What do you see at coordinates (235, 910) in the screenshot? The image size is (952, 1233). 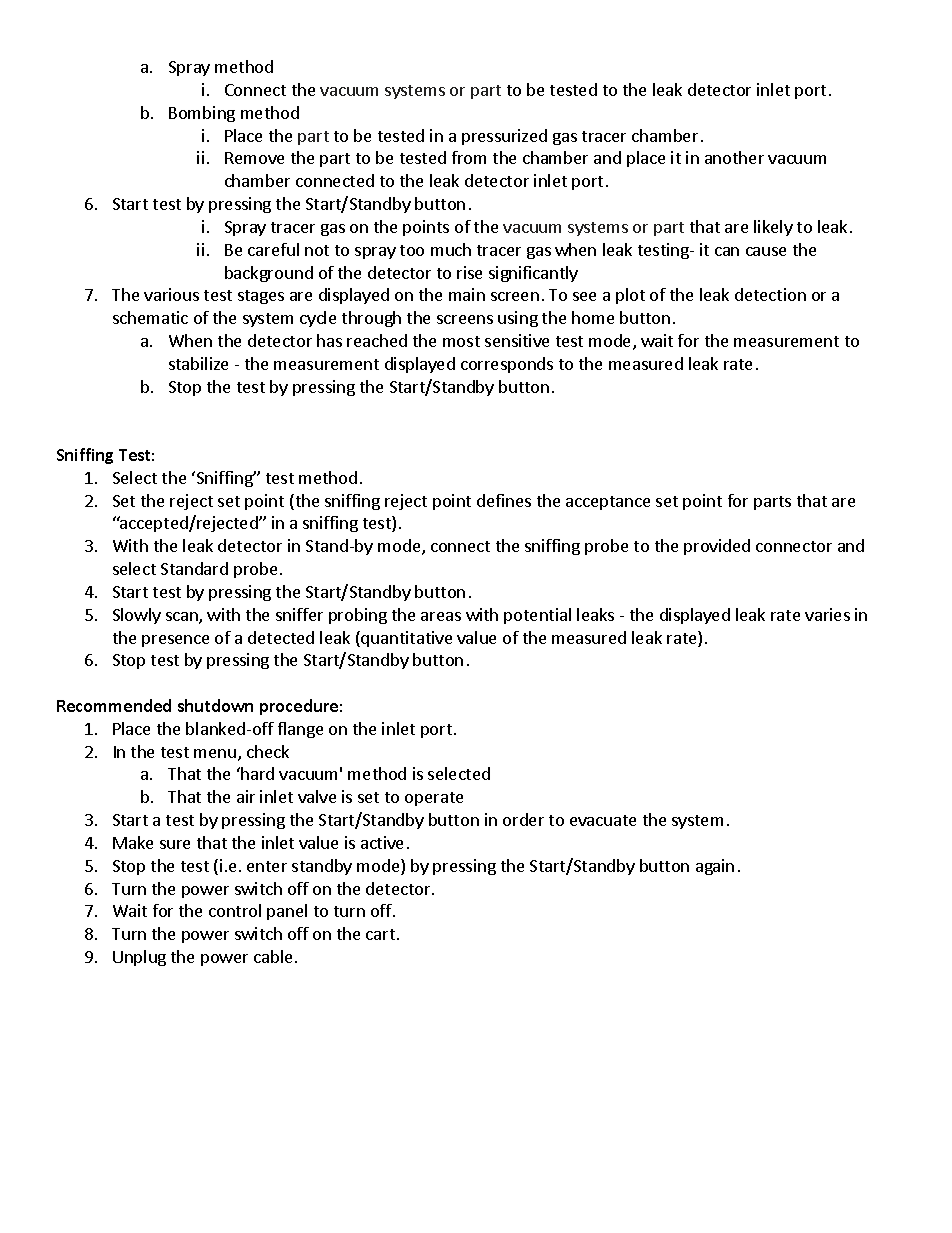 I see `control` at bounding box center [235, 910].
